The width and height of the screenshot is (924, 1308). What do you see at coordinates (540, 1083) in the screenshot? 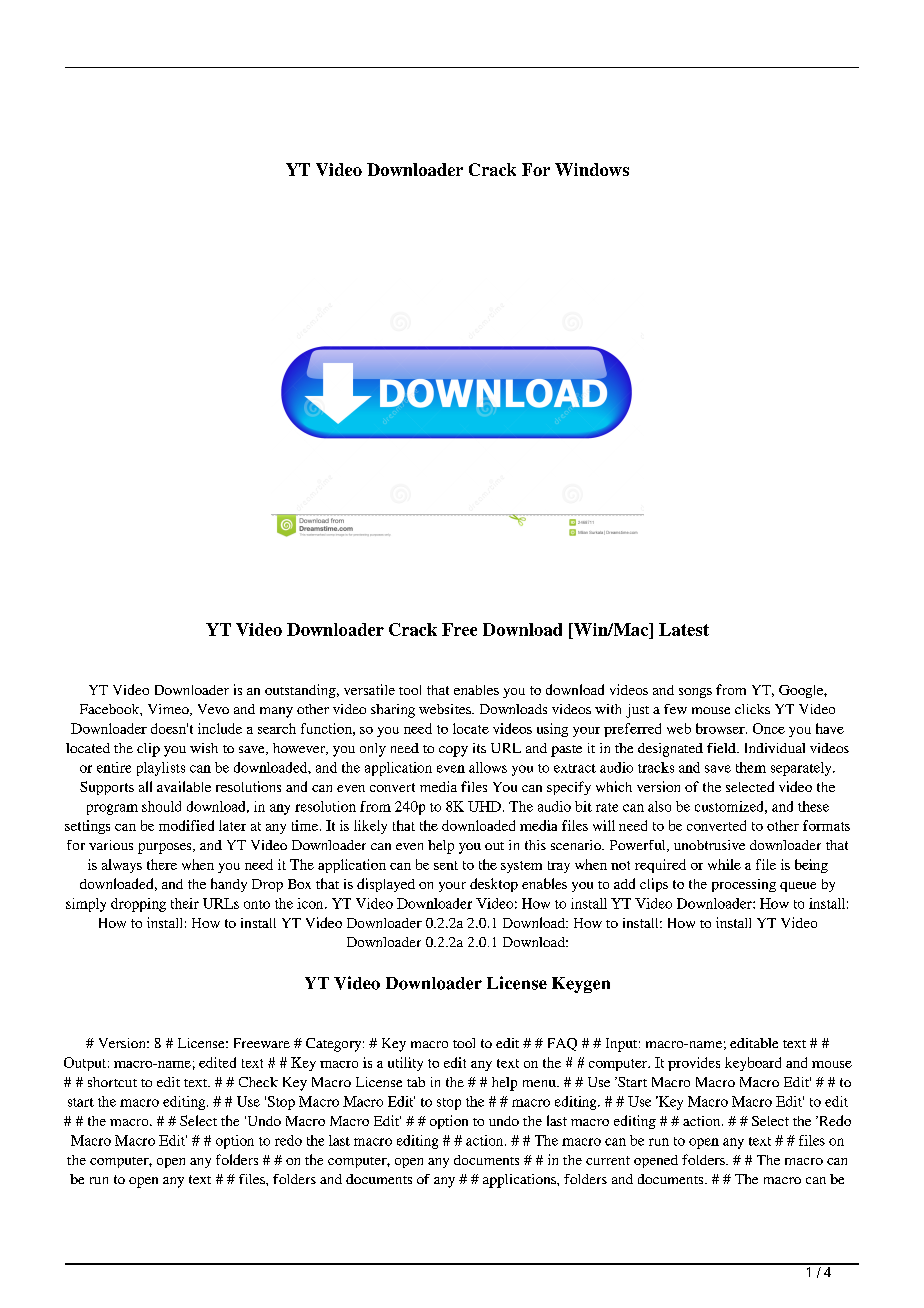
I see `menu` at bounding box center [540, 1083].
